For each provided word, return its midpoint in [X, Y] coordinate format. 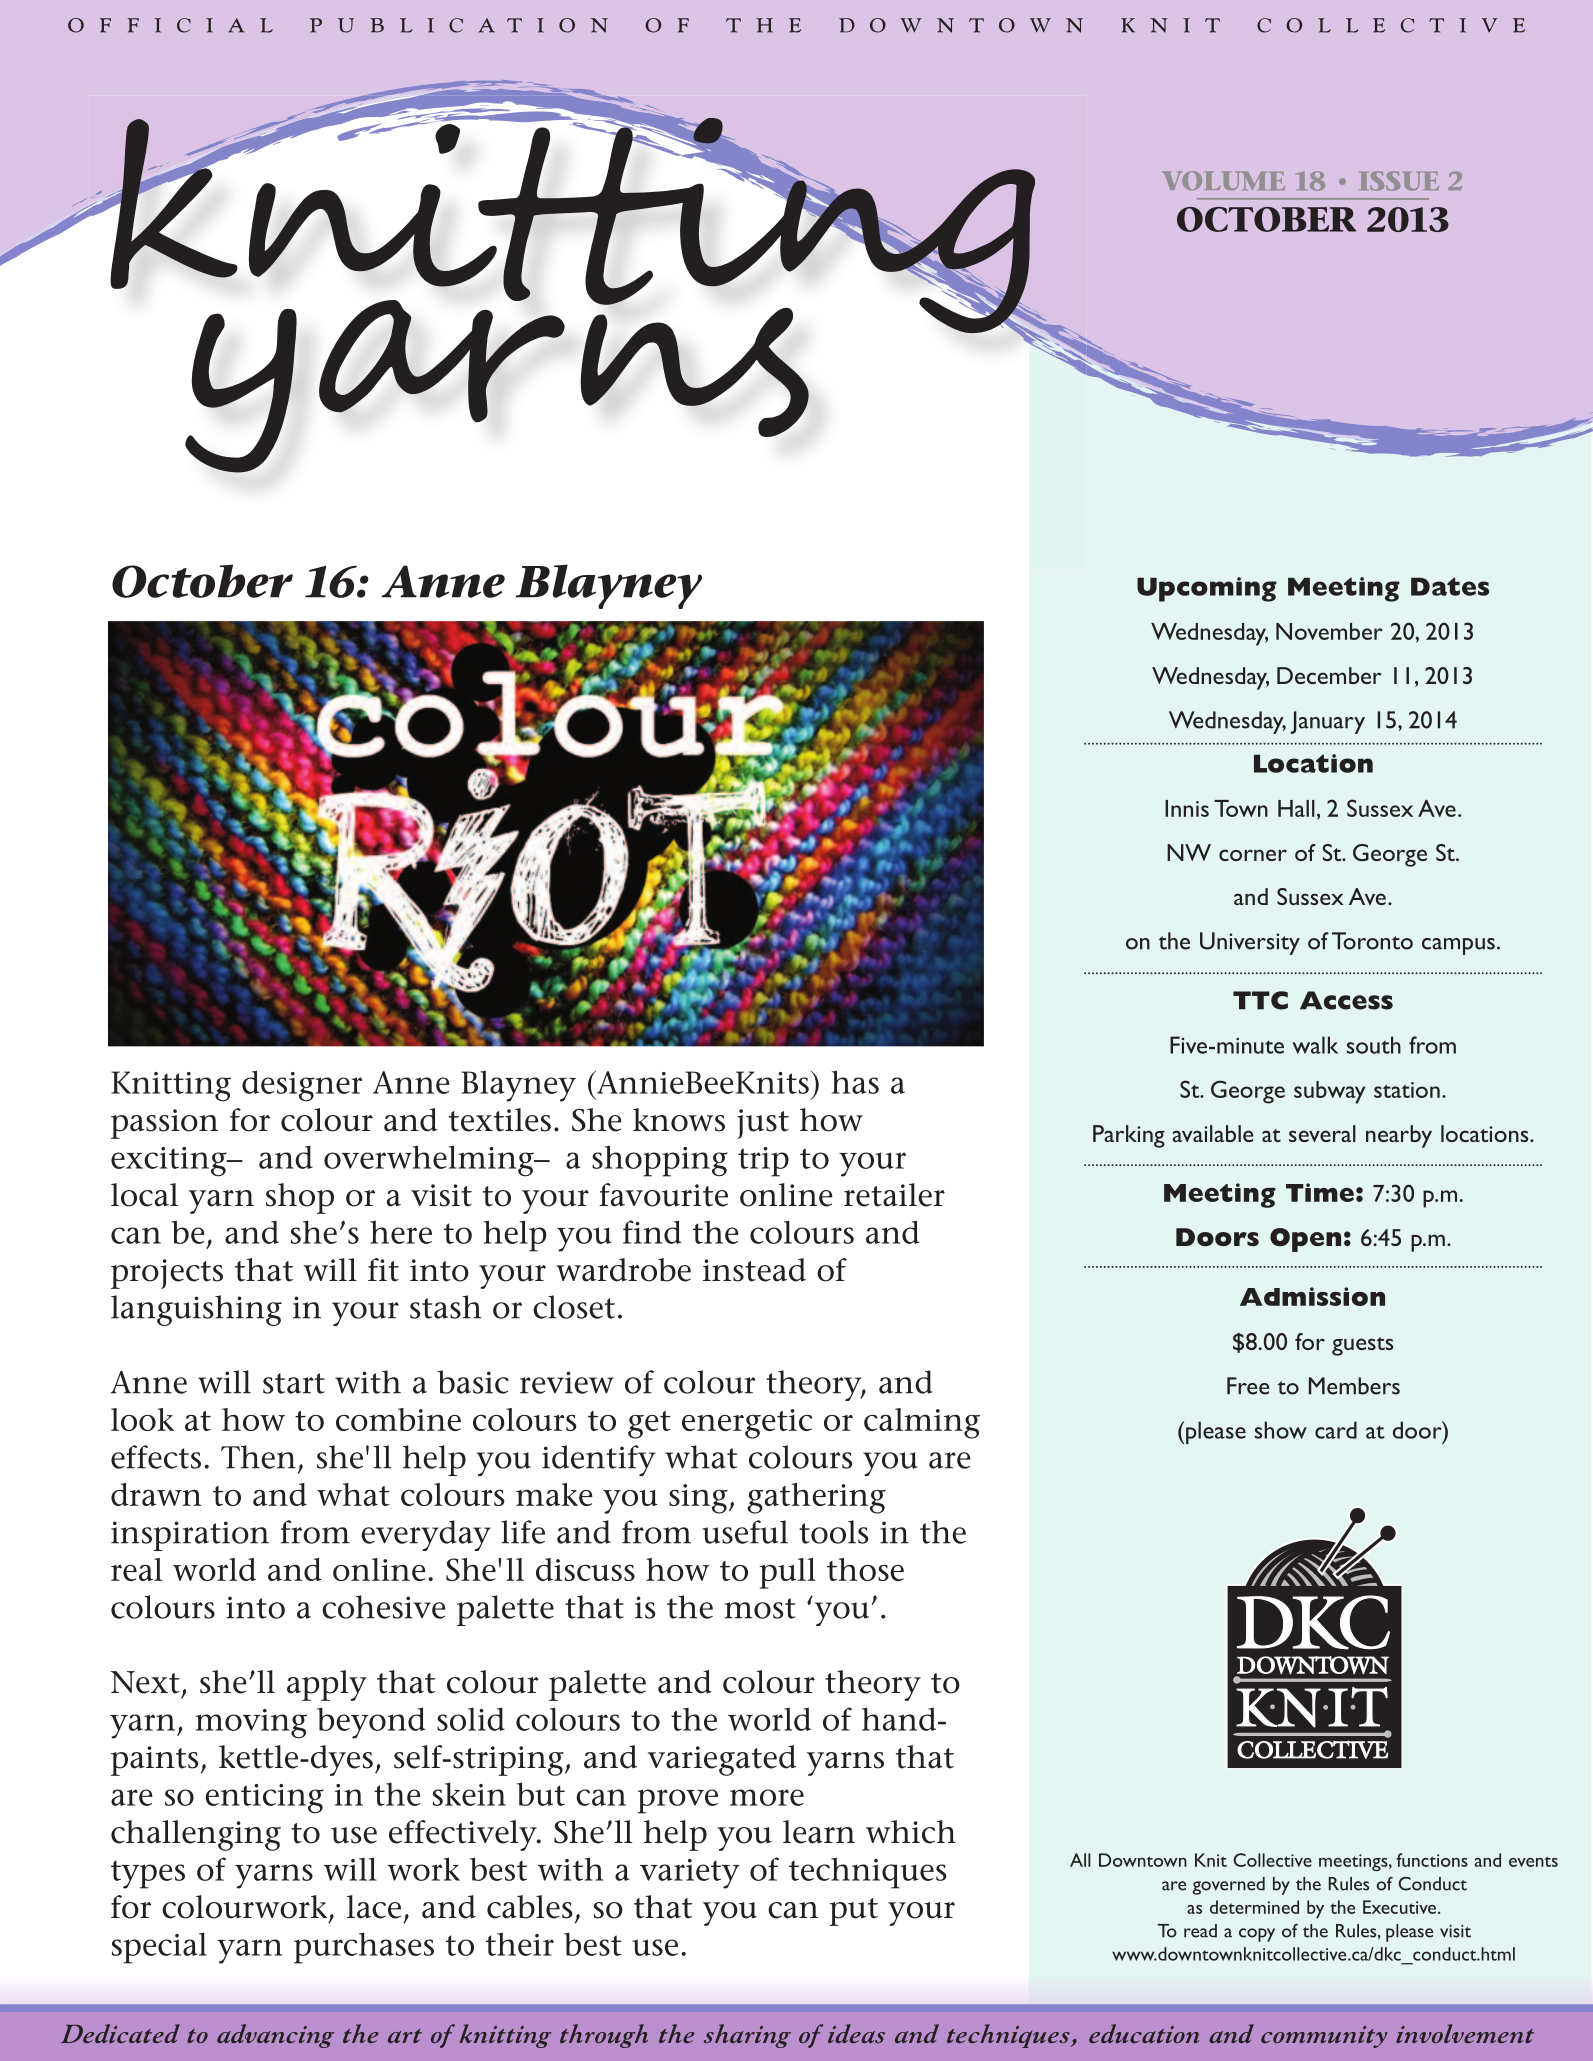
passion [164, 1124]
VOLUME [1223, 180]
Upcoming [1207, 589]
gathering [816, 1498]
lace [374, 1907]
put [853, 1912]
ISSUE [1399, 181]
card [1336, 1430]
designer [302, 1086]
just [763, 1124]
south [1373, 1045]
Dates [1450, 586]
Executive [1401, 1907]
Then [258, 1457]
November [1329, 631]
